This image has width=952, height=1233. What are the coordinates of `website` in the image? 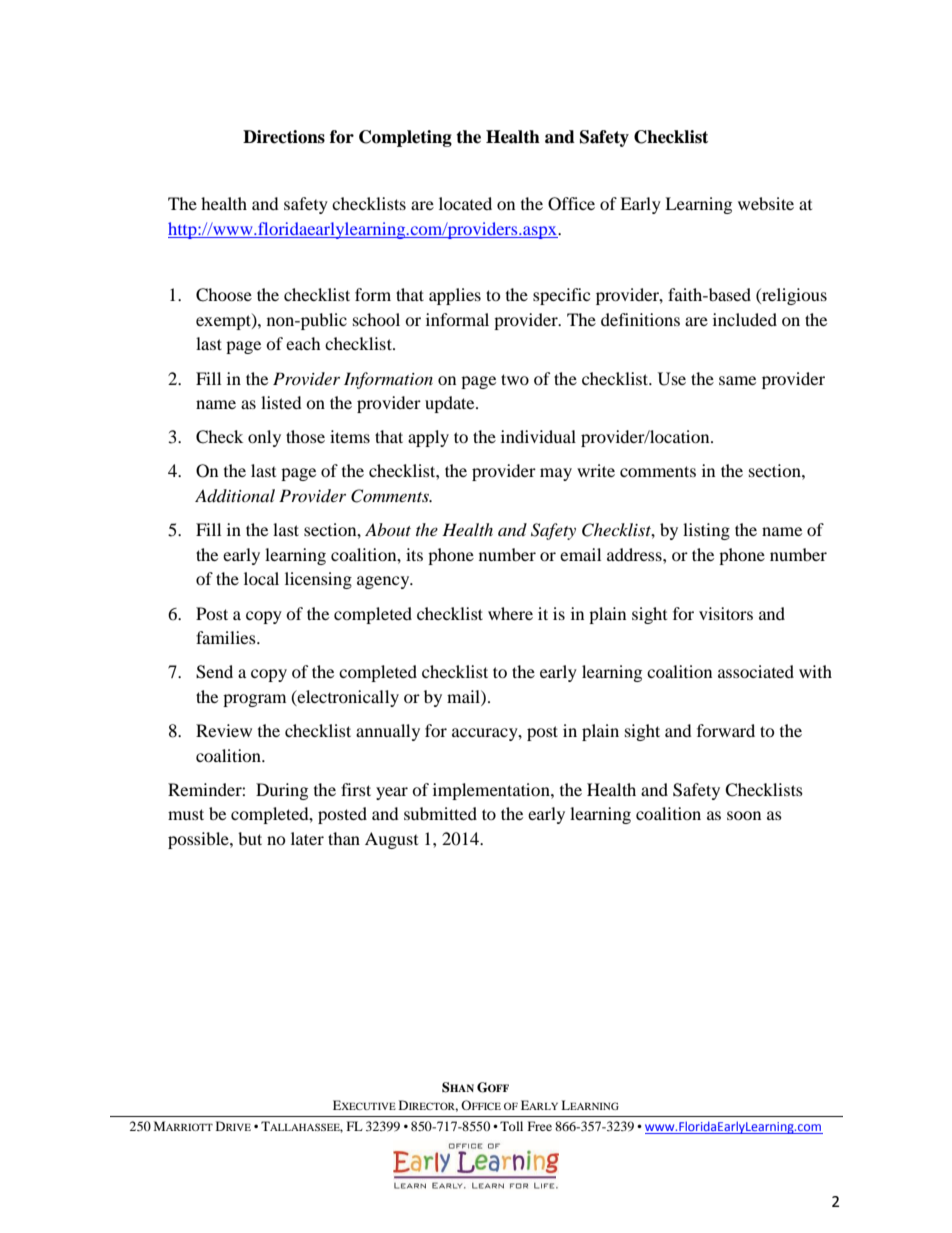 It's located at (766, 203).
